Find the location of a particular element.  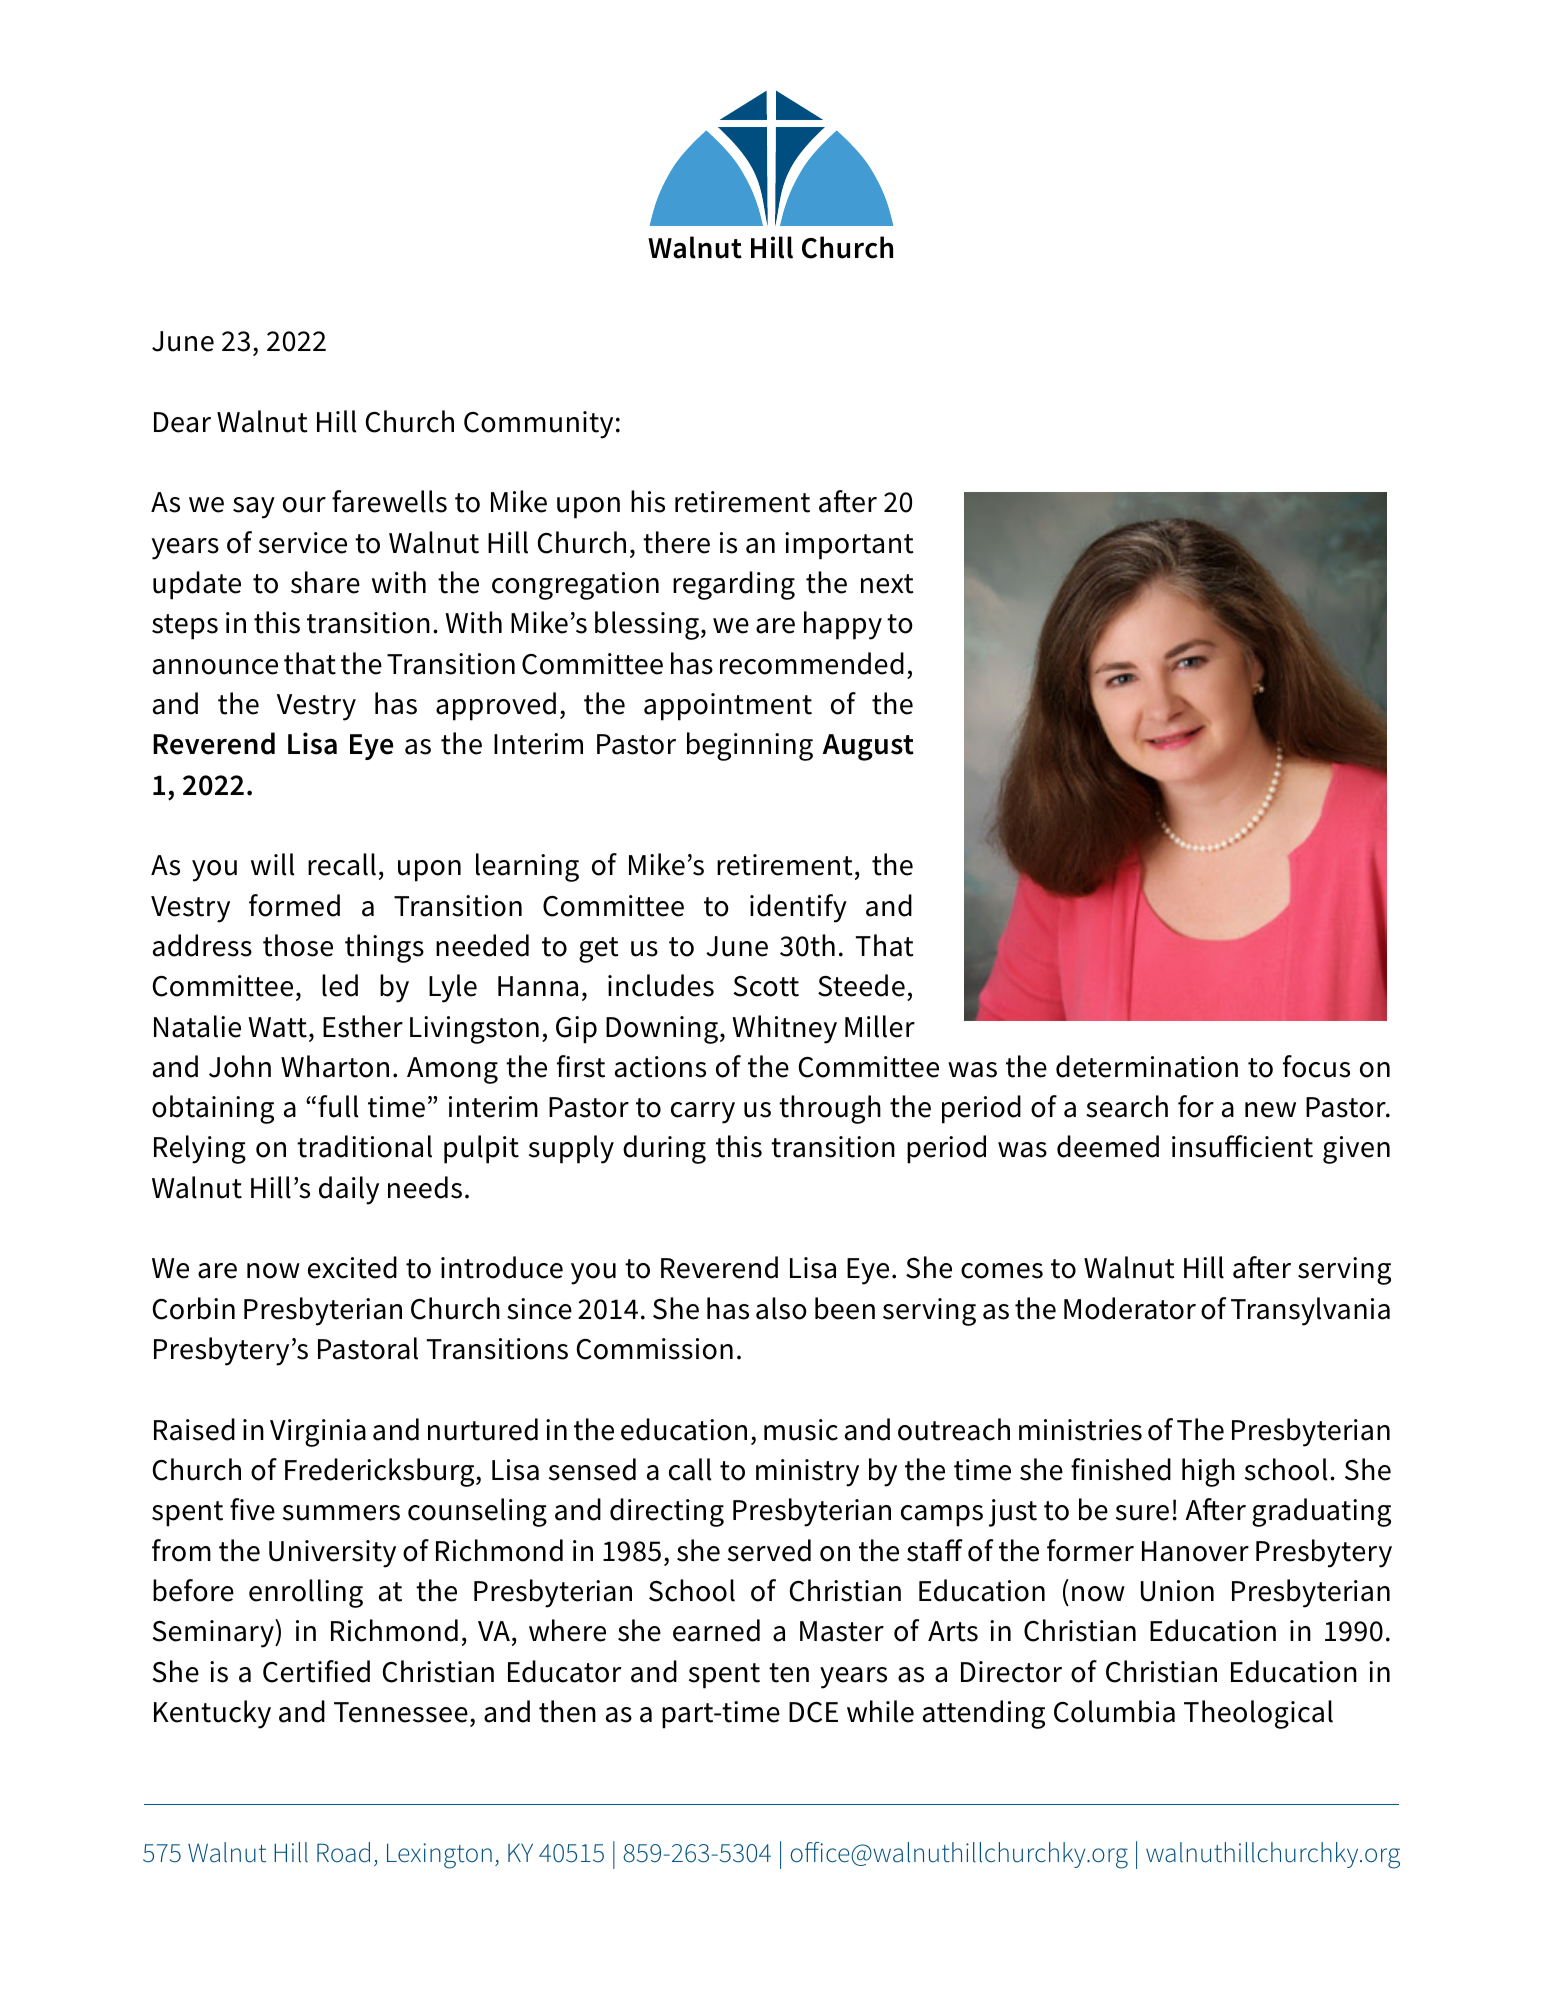

formed is located at coordinates (294, 905).
